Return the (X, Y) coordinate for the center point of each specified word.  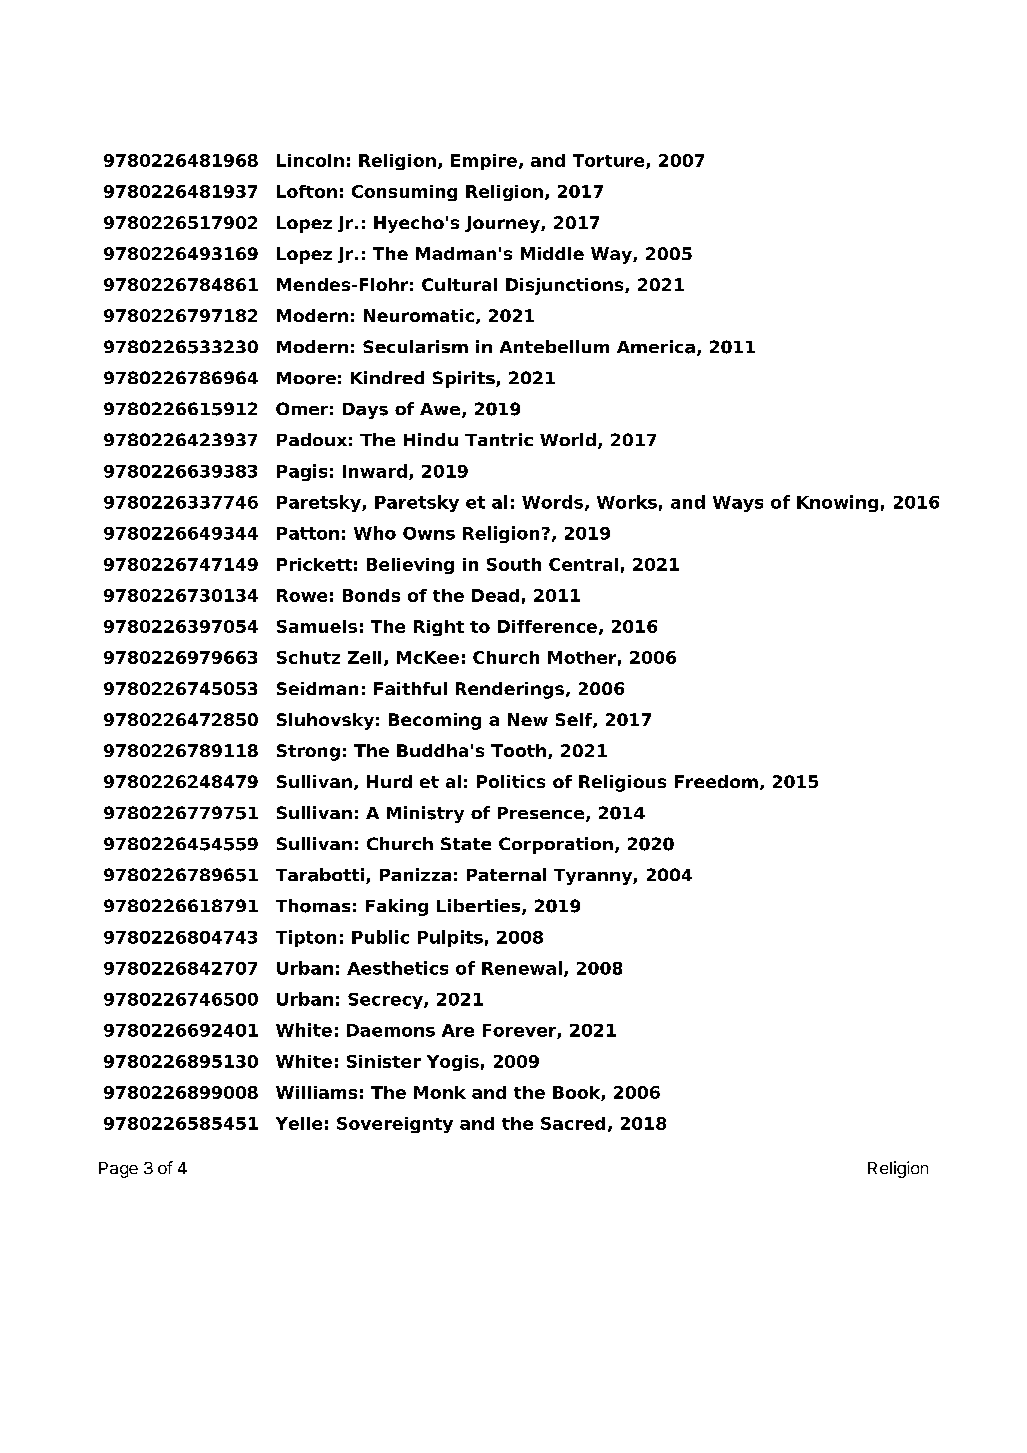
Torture (610, 161)
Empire (484, 162)
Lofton (307, 191)
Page (118, 1170)
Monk (440, 1092)
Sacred (573, 1123)
